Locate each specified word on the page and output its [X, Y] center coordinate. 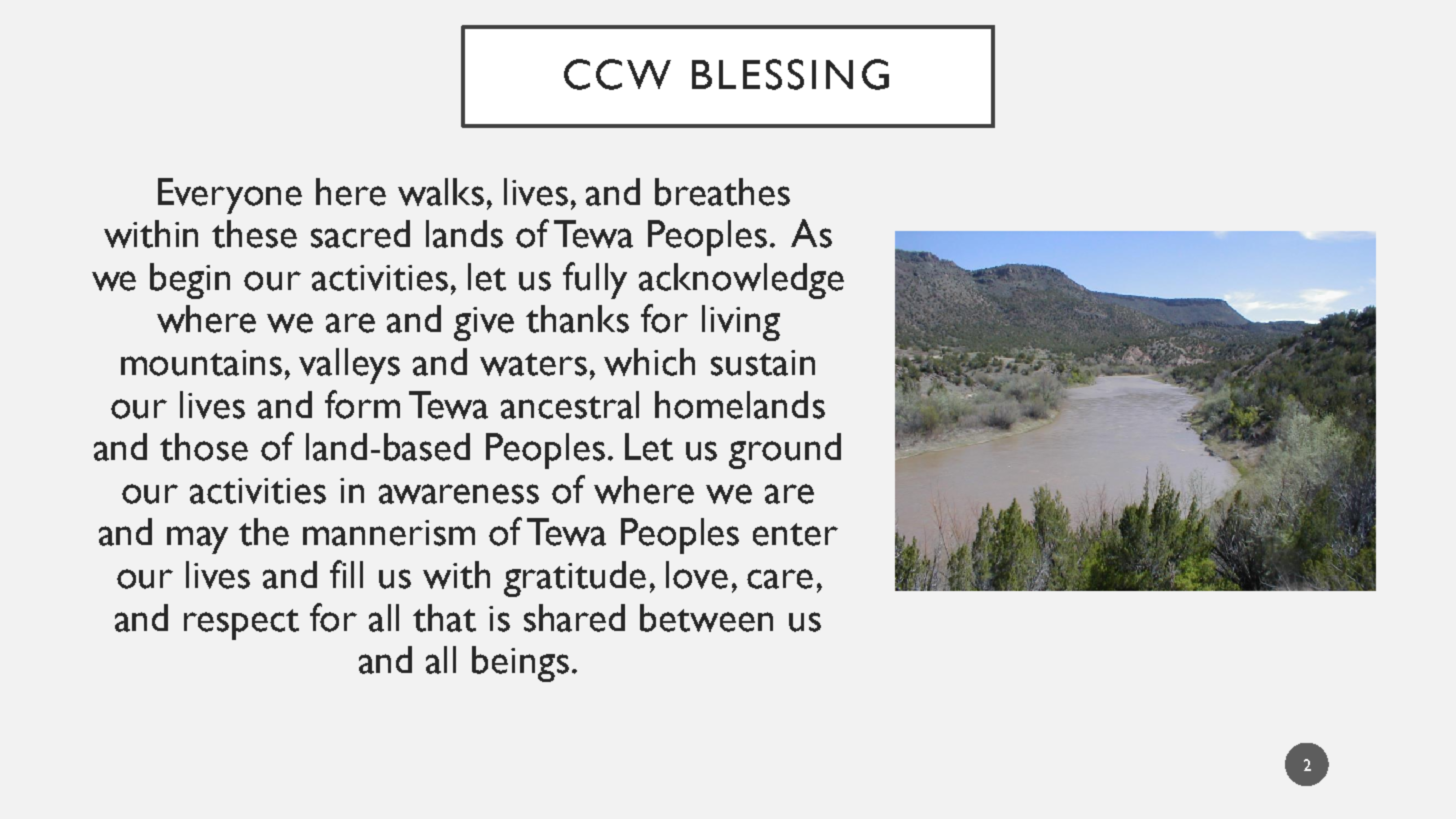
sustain [763, 363]
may [197, 540]
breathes [722, 192]
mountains [201, 363]
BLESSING [790, 74]
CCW [617, 74]
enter [795, 534]
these [254, 234]
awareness [459, 494]
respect [241, 624]
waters [533, 364]
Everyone [230, 196]
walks [441, 192]
